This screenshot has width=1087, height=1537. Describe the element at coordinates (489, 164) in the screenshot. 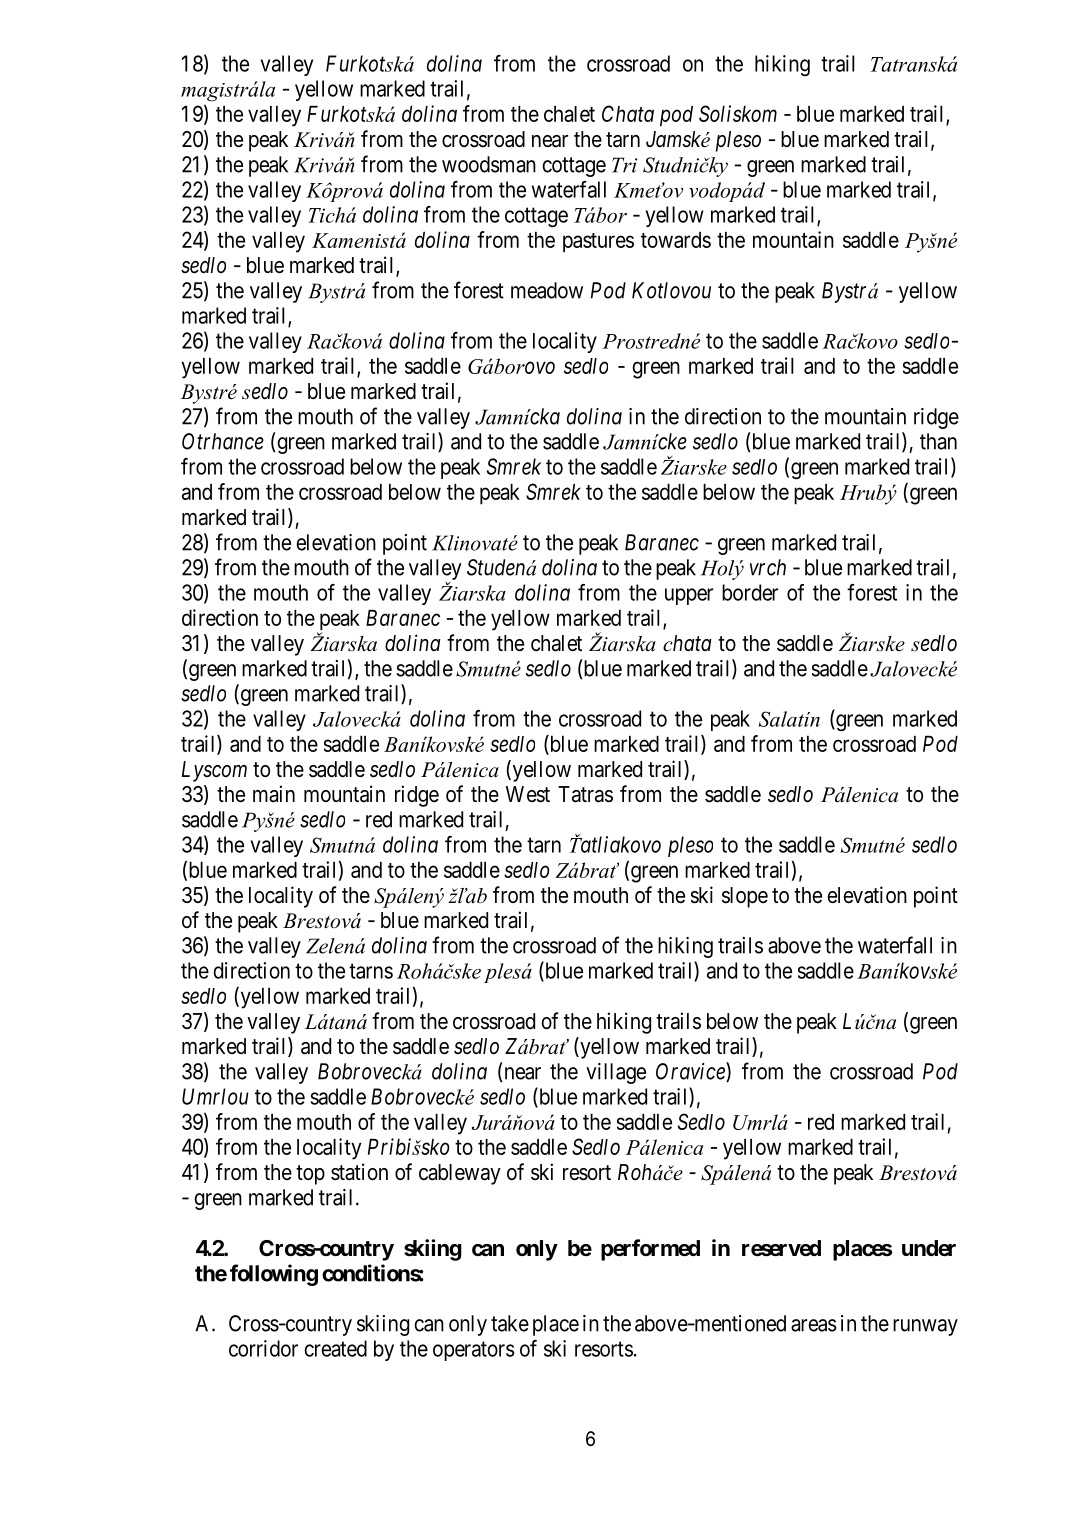

I see `woodsman` at that location.
